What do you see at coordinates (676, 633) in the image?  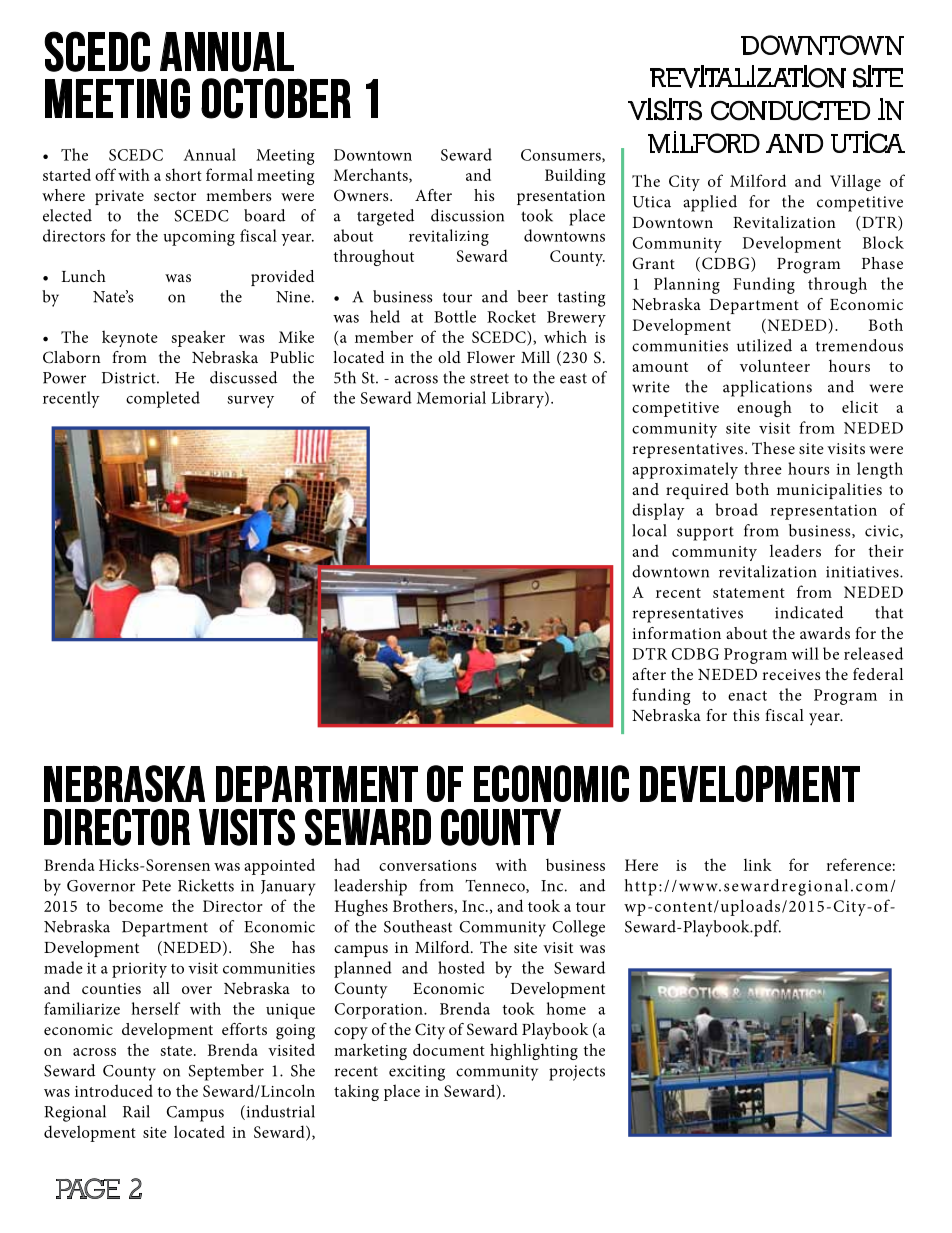 I see `information` at bounding box center [676, 633].
